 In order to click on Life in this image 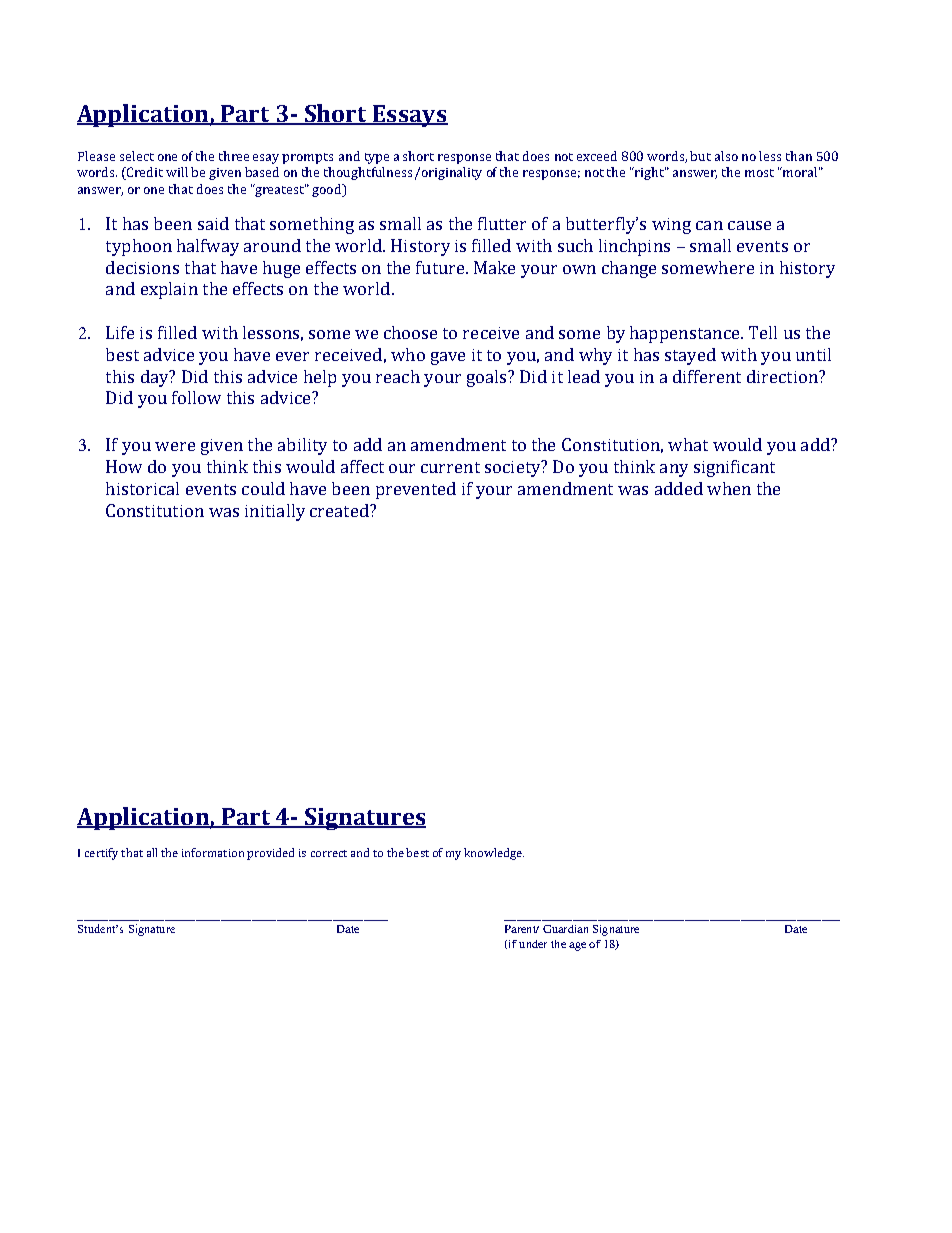, I will do `click(120, 332)`.
